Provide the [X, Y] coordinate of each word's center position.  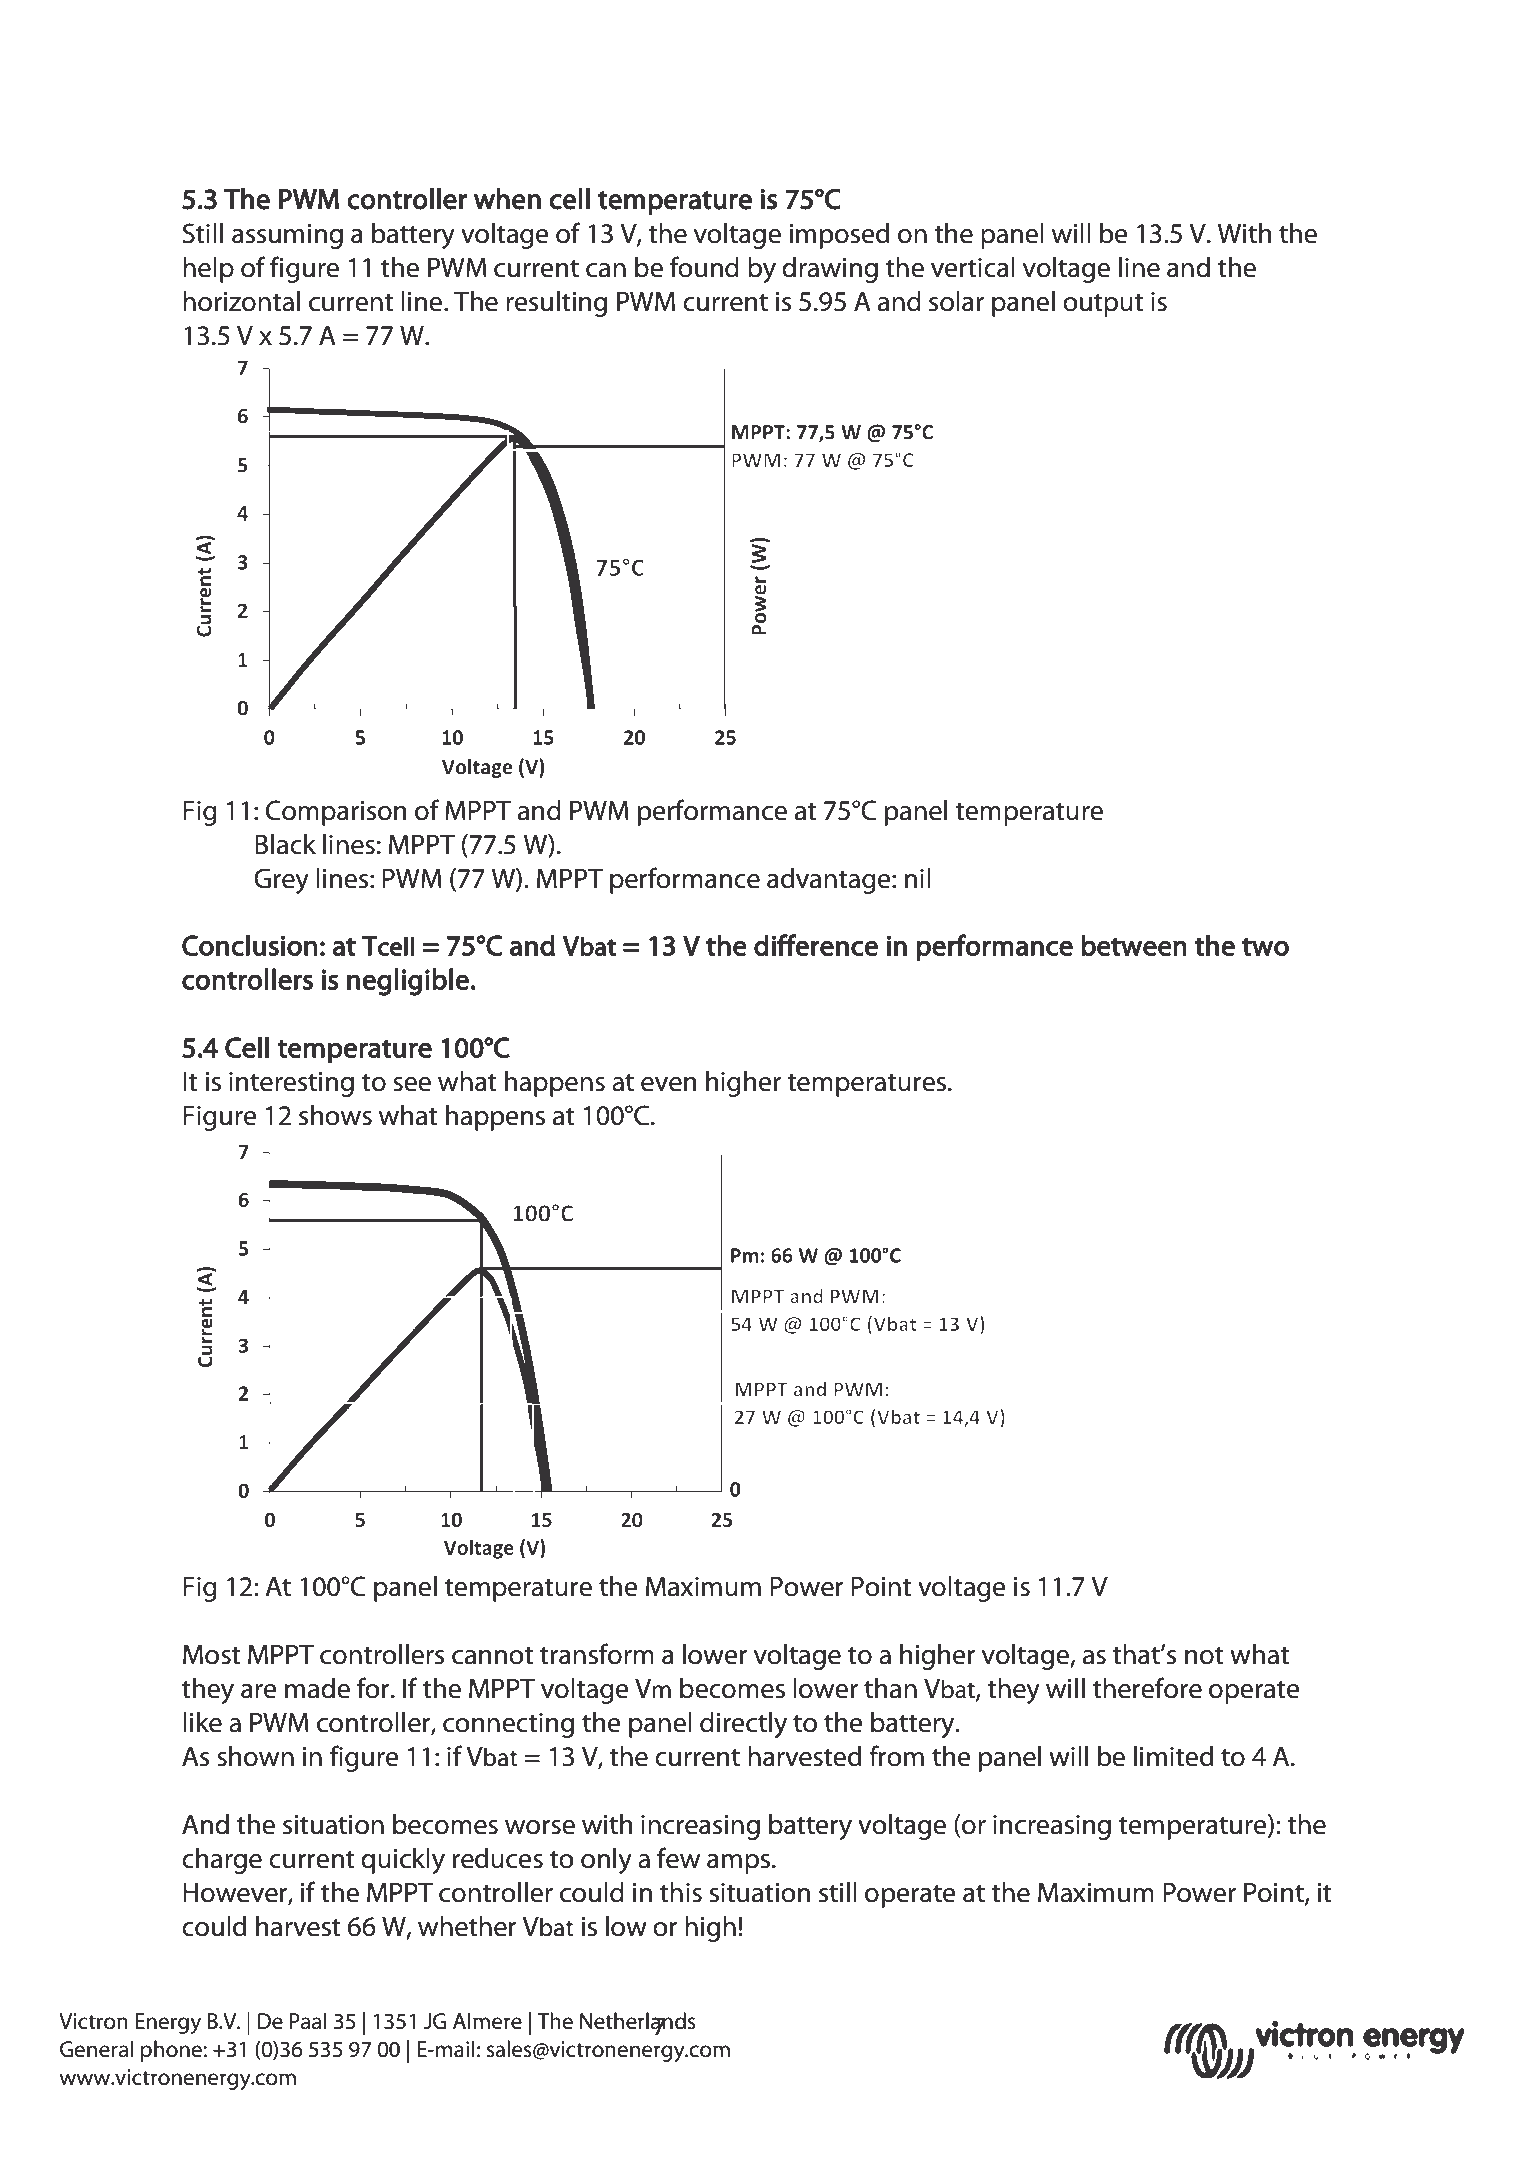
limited [1173, 1756]
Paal [307, 2021]
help [208, 270]
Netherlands [638, 2022]
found [704, 267]
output [1103, 305]
